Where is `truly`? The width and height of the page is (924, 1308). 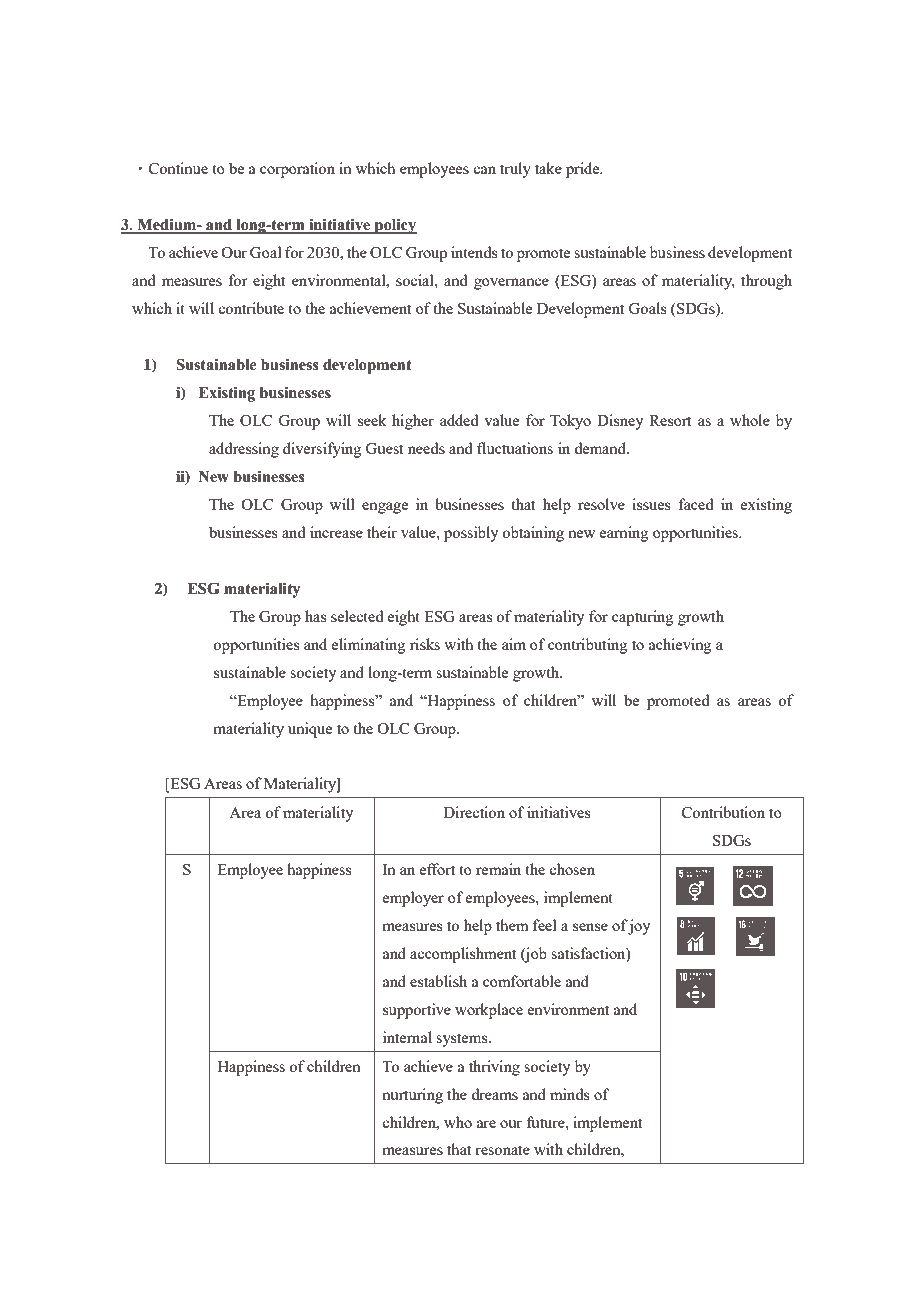 truly is located at coordinates (515, 170).
